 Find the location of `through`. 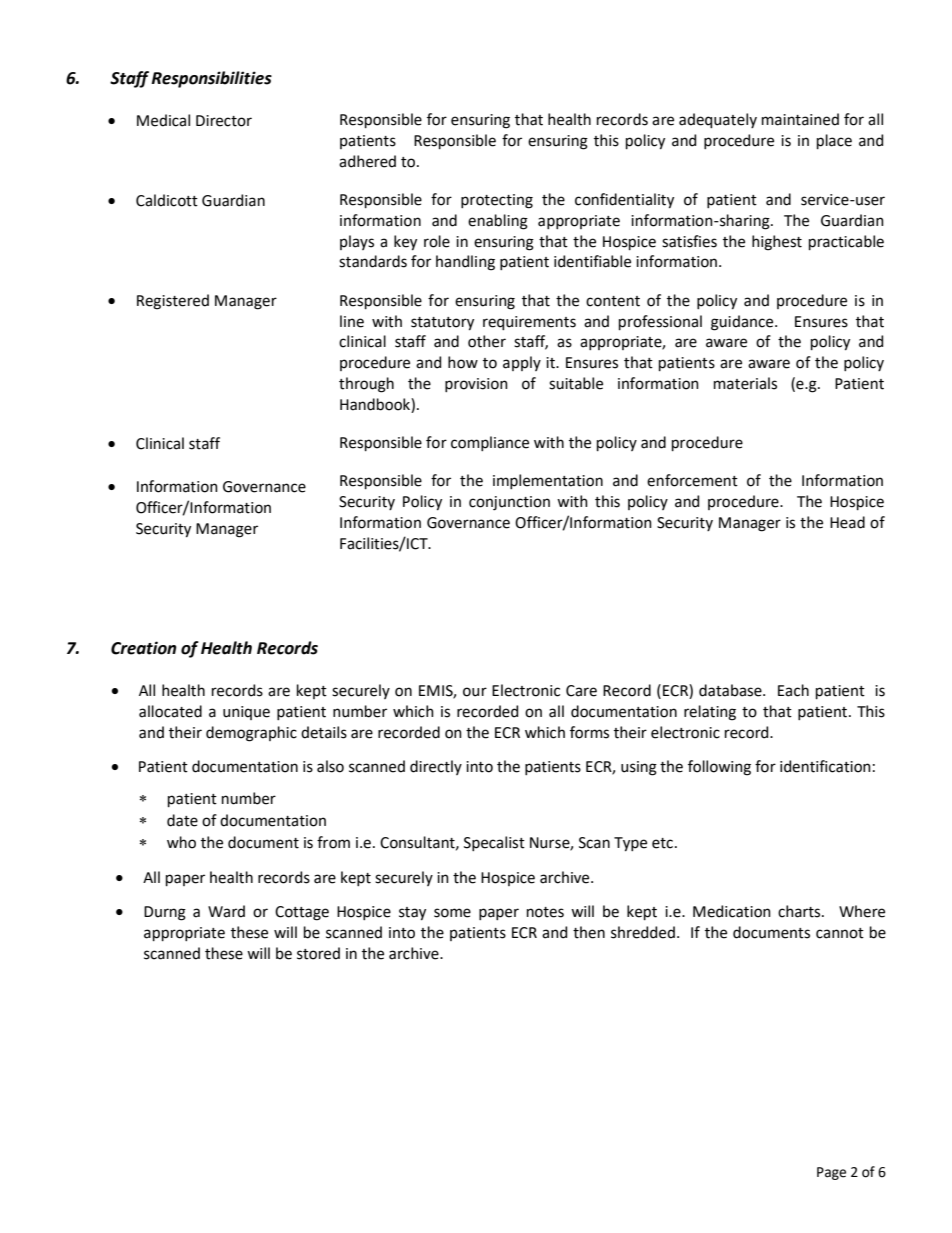

through is located at coordinates (366, 385).
